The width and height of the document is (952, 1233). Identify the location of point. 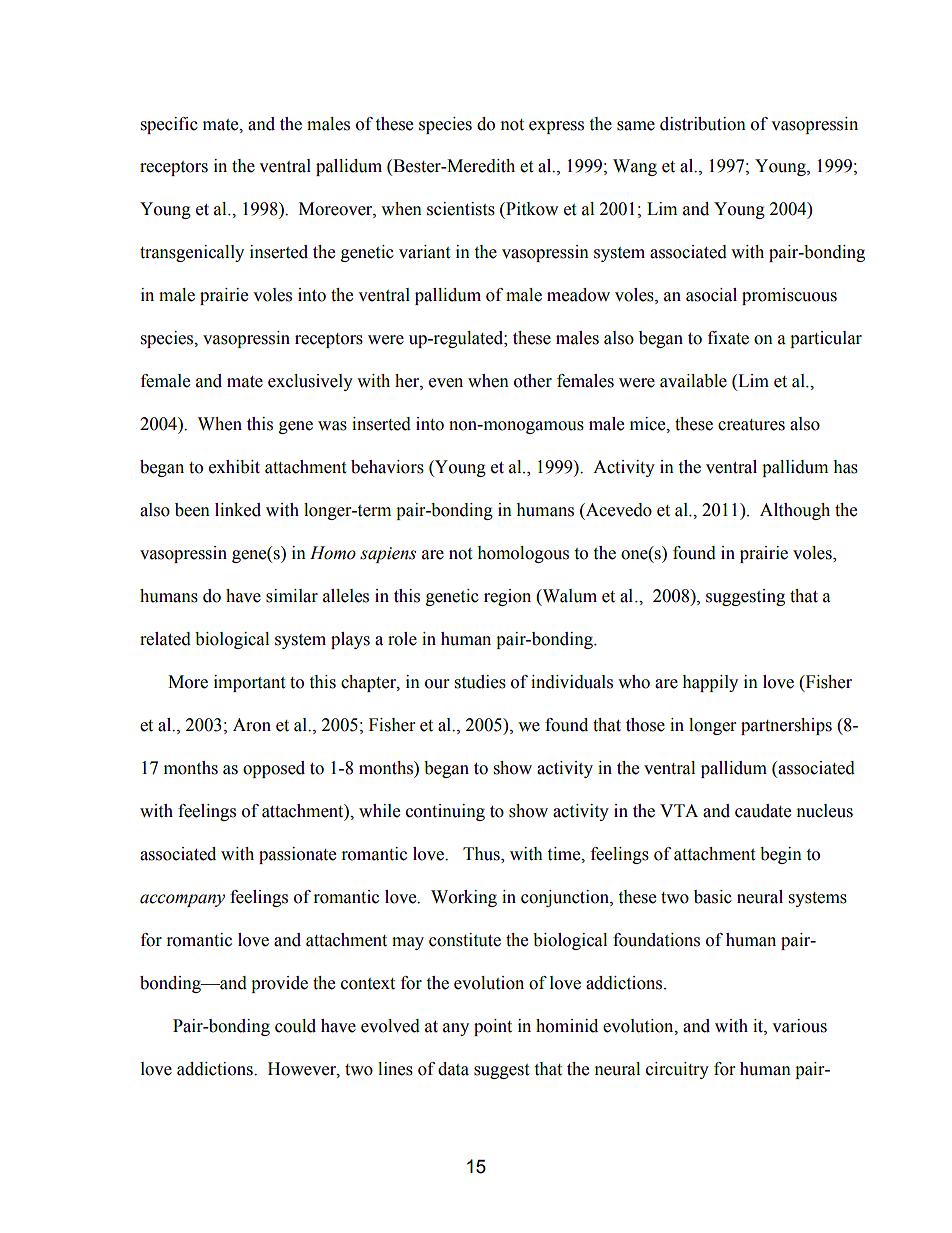
(493, 1027).
